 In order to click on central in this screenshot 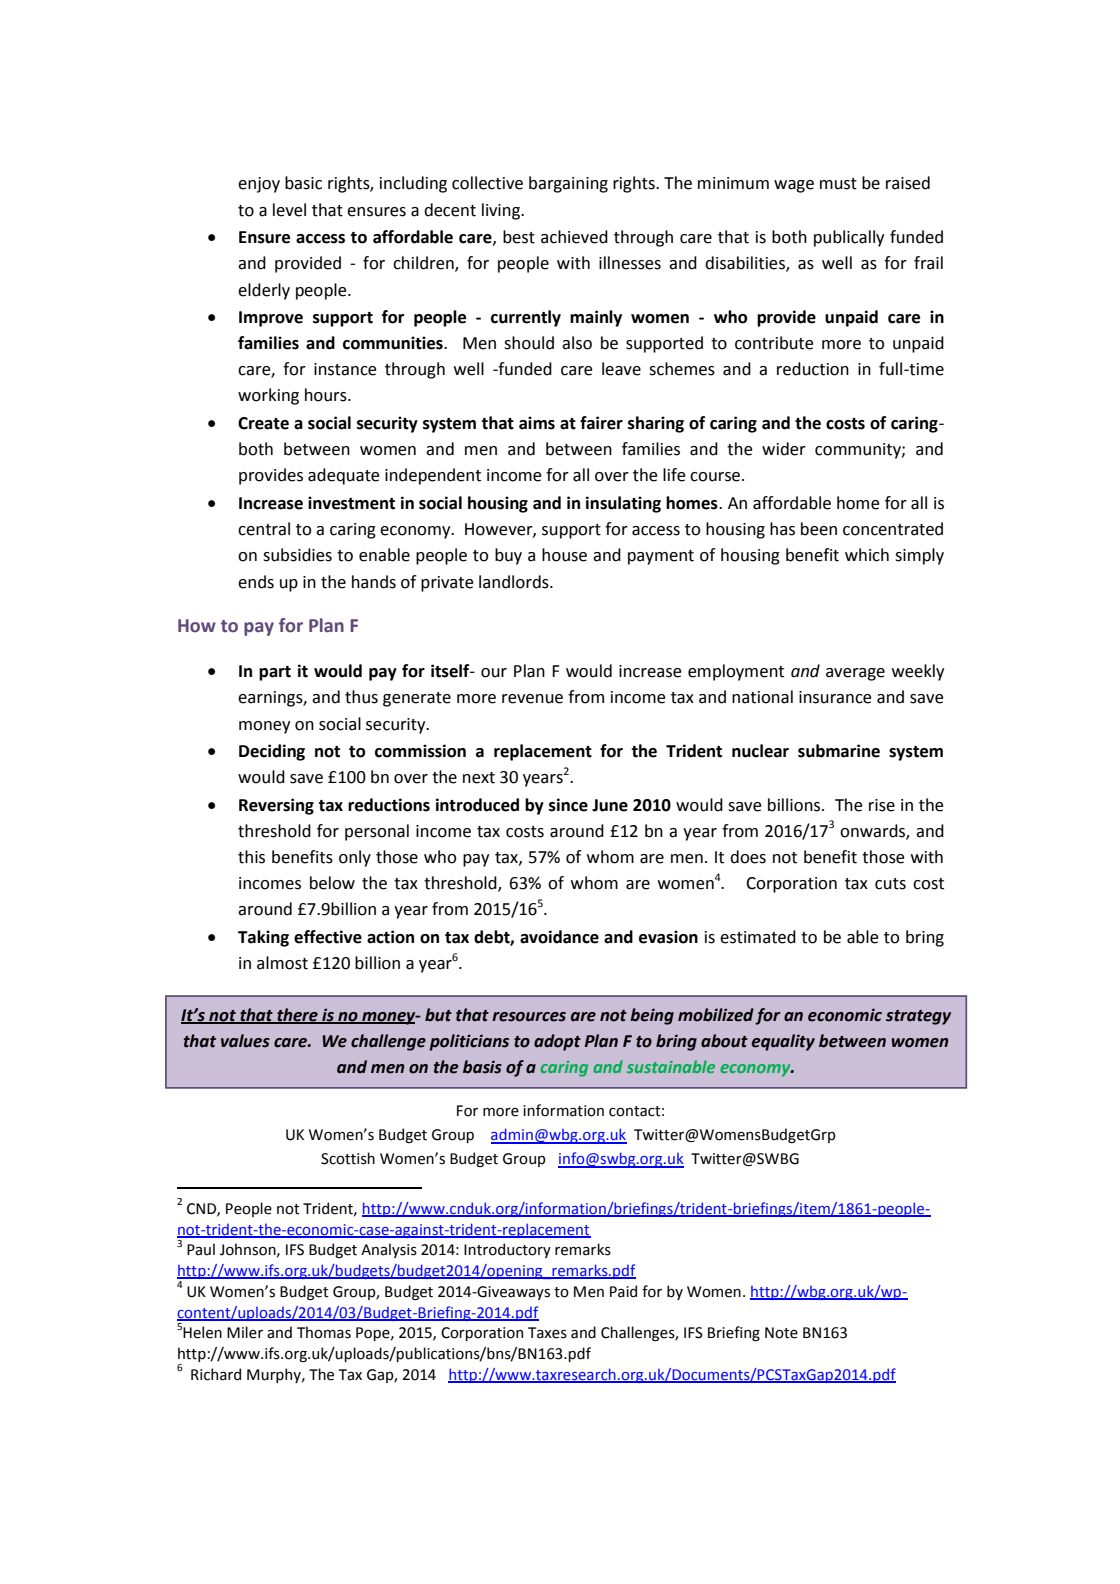, I will do `click(264, 529)`.
